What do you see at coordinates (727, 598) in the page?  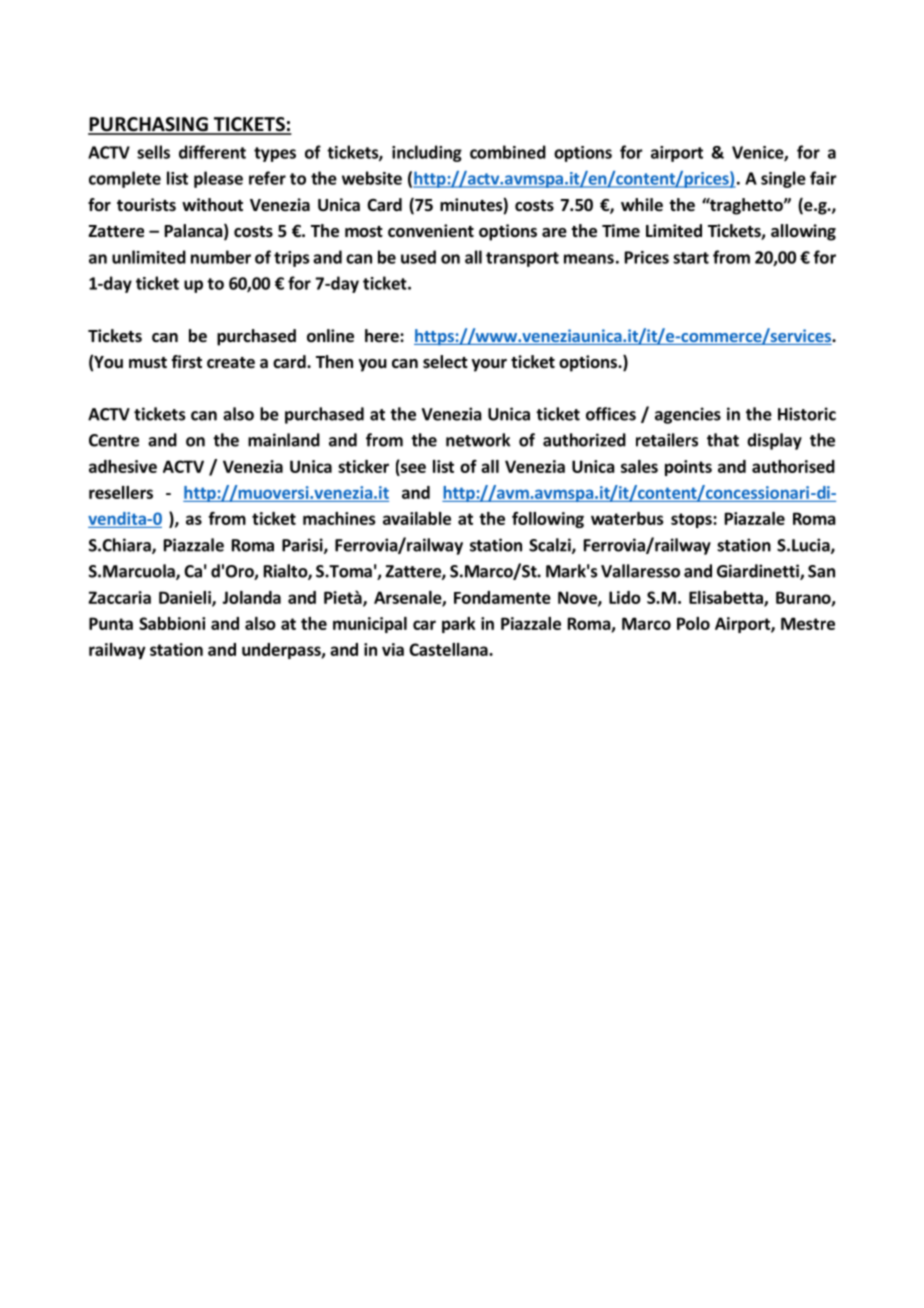 I see `Elisabetta` at bounding box center [727, 598].
